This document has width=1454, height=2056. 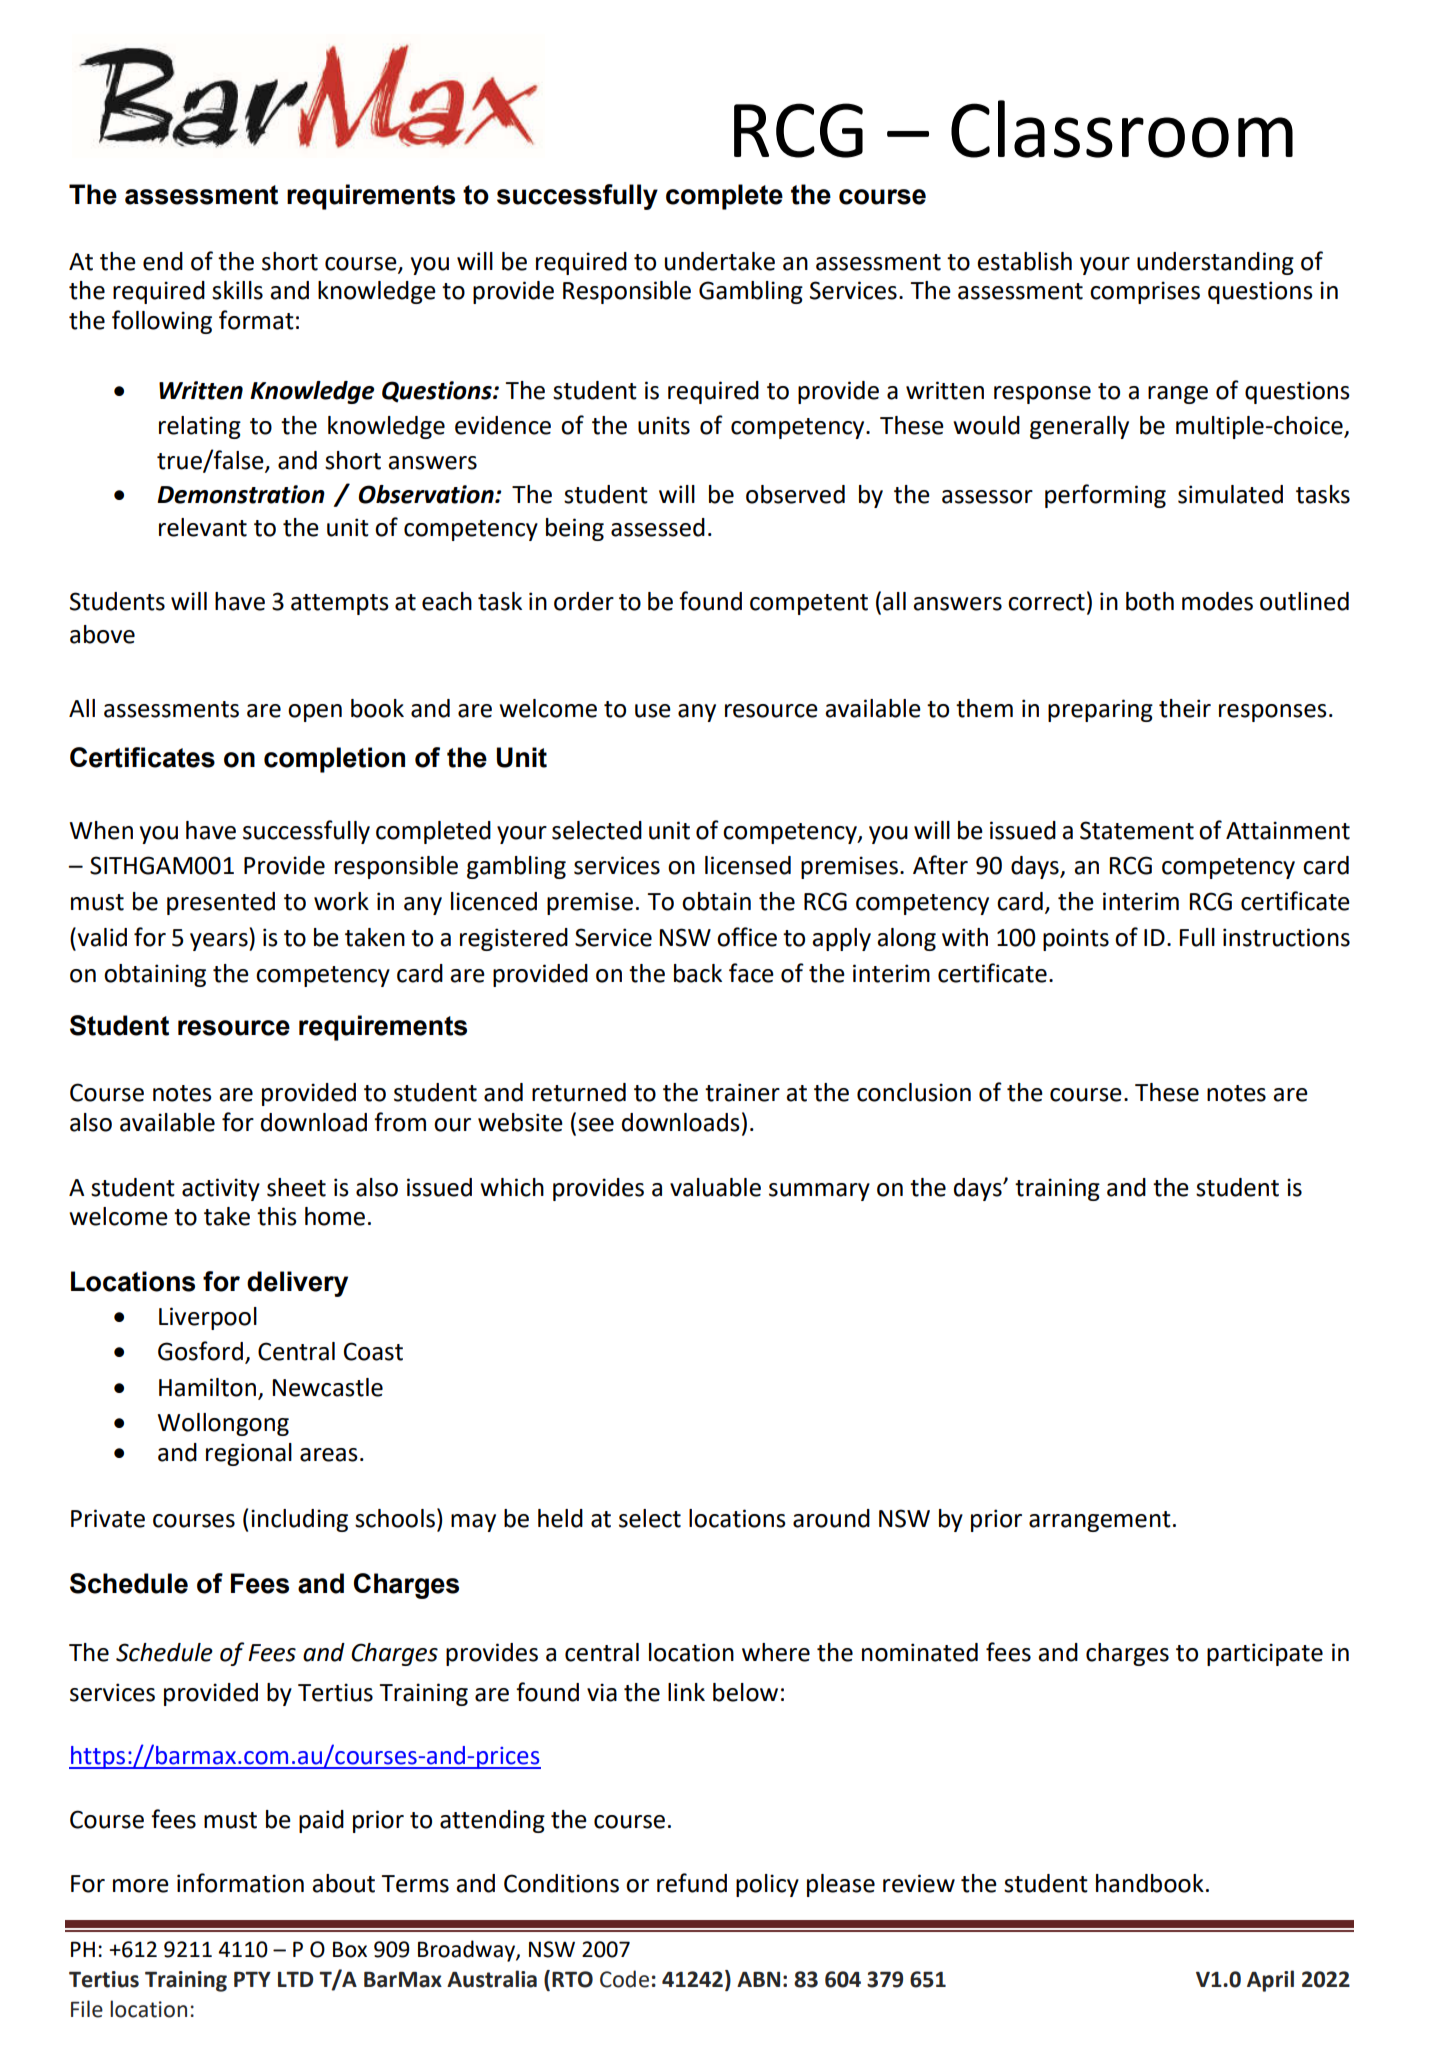 What do you see at coordinates (653, 711) in the document?
I see `use` at bounding box center [653, 711].
